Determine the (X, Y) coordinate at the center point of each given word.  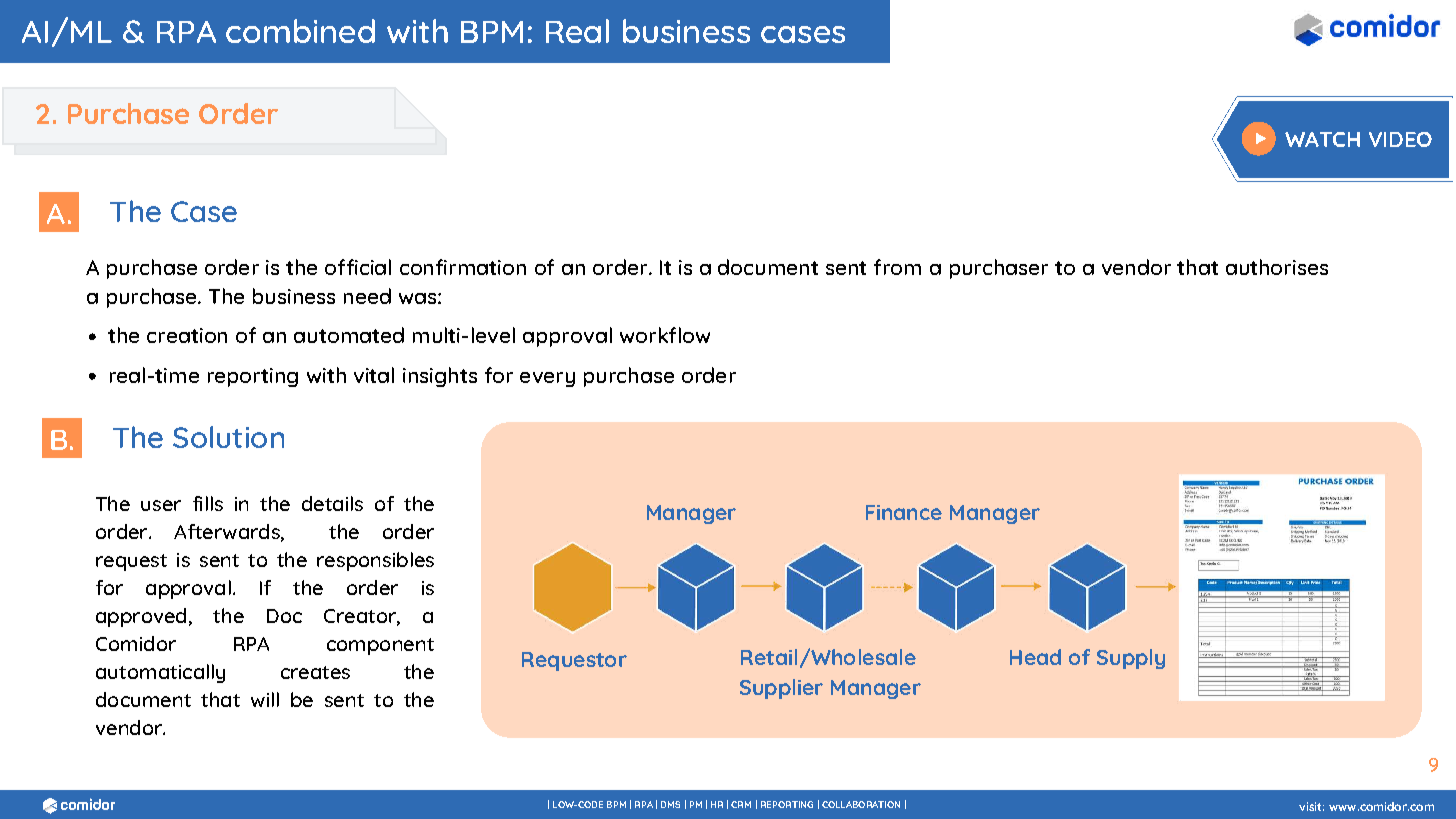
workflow (665, 335)
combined (300, 31)
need (367, 296)
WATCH (1322, 139)
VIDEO (1400, 139)
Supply (1131, 659)
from (897, 267)
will (265, 699)
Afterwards (228, 532)
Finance (904, 512)
